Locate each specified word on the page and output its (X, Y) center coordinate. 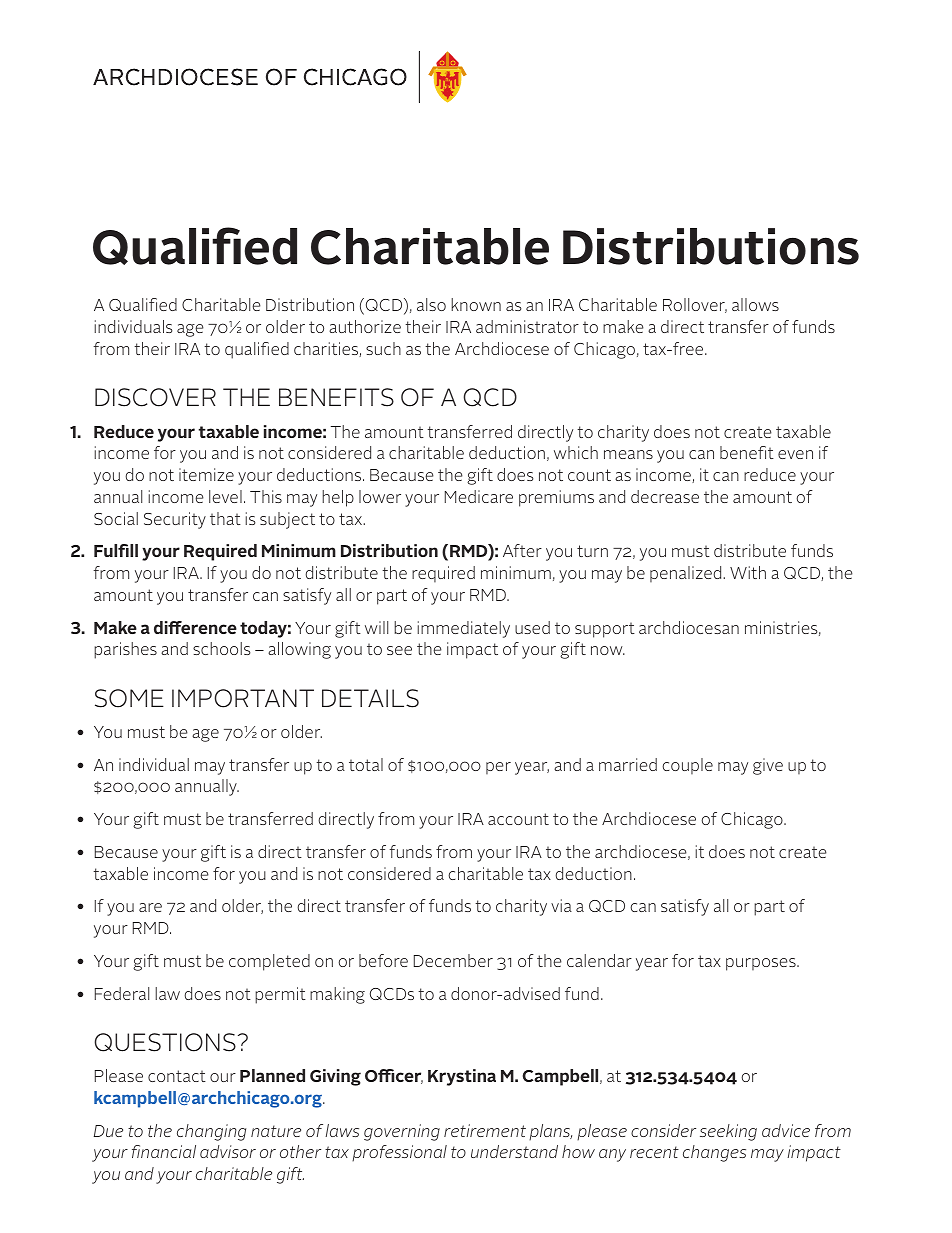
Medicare (479, 496)
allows (755, 304)
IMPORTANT (243, 698)
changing (211, 1132)
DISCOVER (155, 397)
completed (269, 962)
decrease (665, 496)
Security (175, 520)
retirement (485, 1130)
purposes (762, 964)
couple (687, 766)
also (431, 304)
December (453, 960)
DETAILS (370, 698)
